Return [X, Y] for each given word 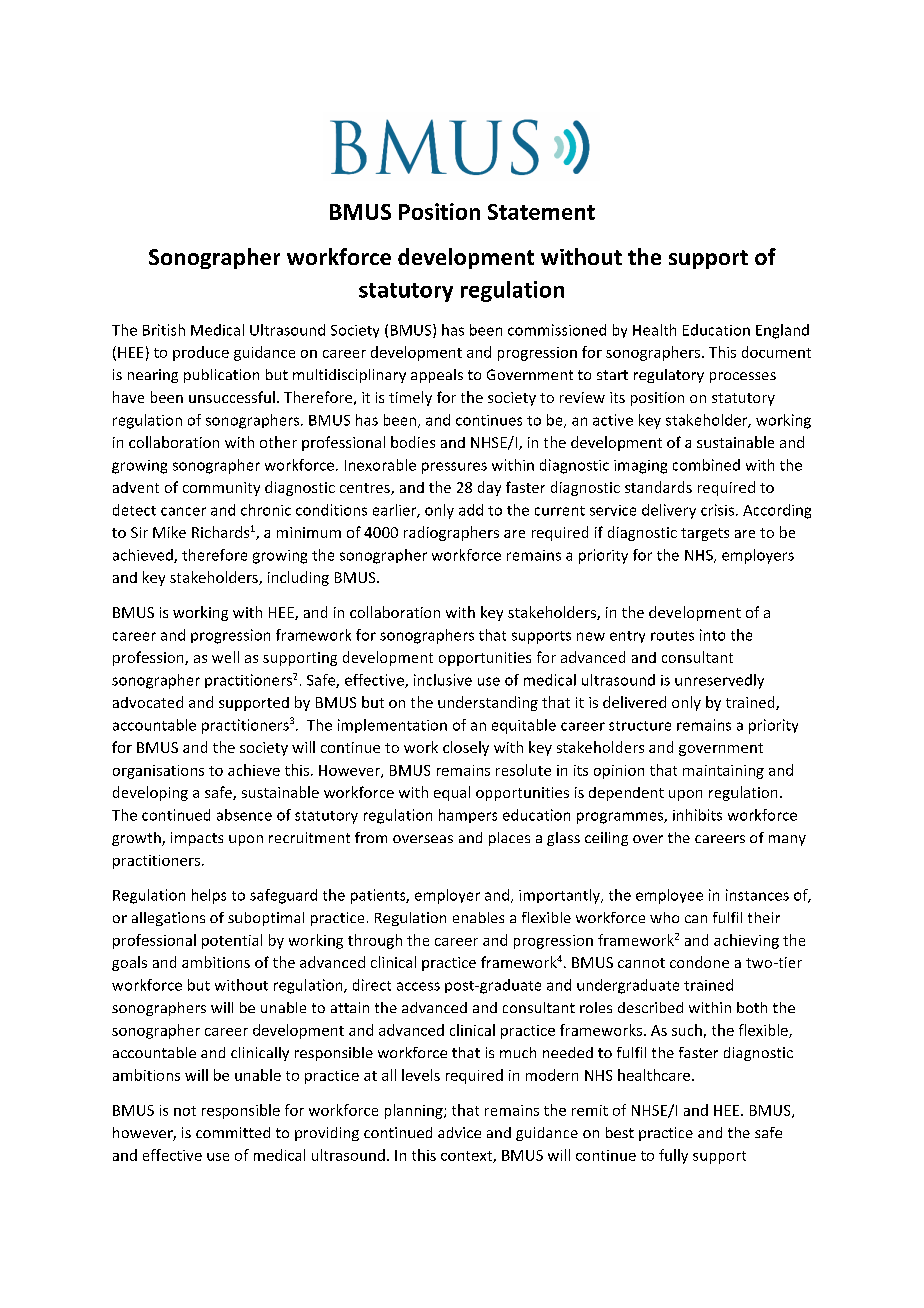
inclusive [443, 680]
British [164, 330]
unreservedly [719, 681]
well [225, 657]
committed [233, 1132]
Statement [541, 212]
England [782, 331]
